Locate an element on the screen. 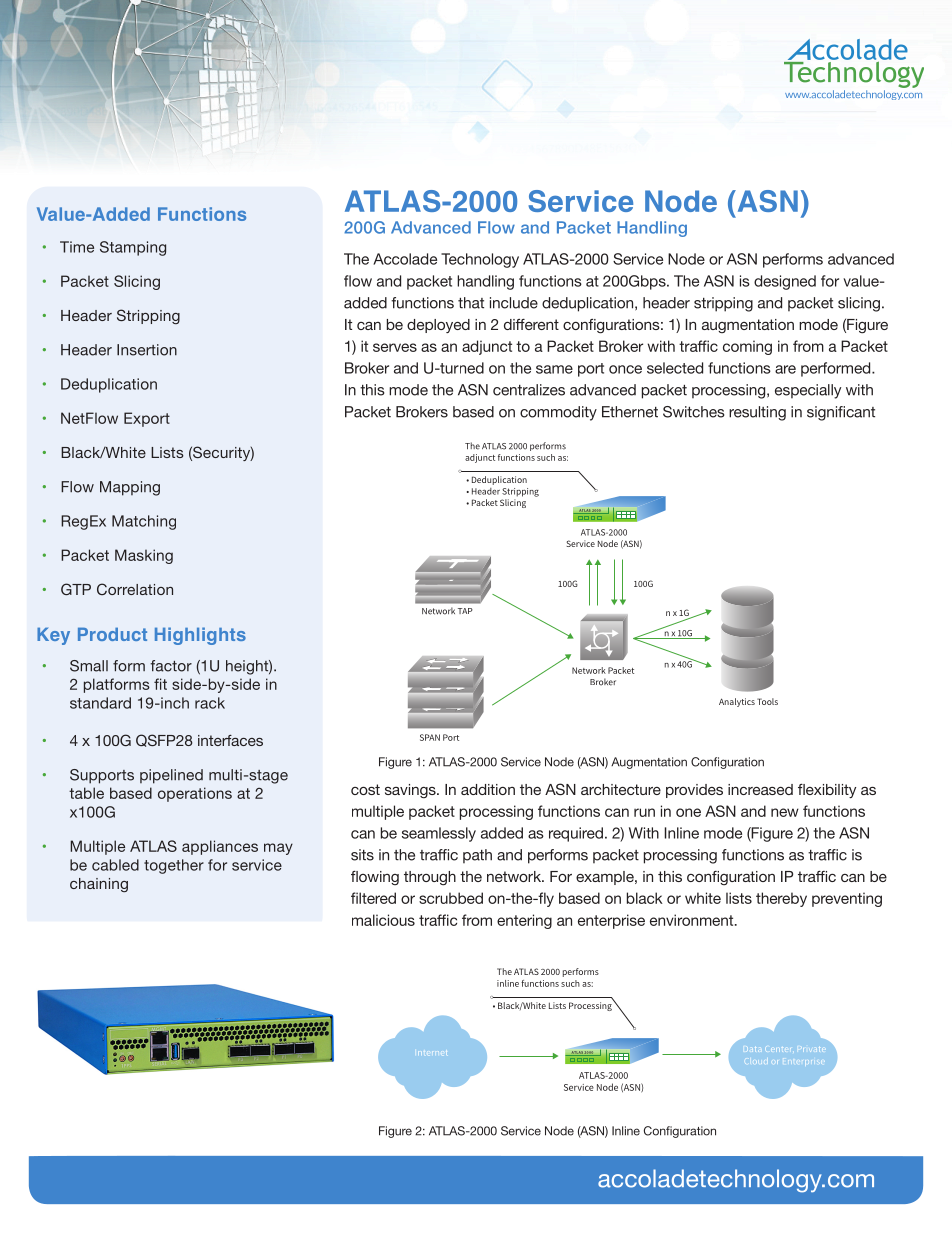 Image resolution: width=952 pixels, height=1233 pixels. Stamping is located at coordinates (133, 248).
